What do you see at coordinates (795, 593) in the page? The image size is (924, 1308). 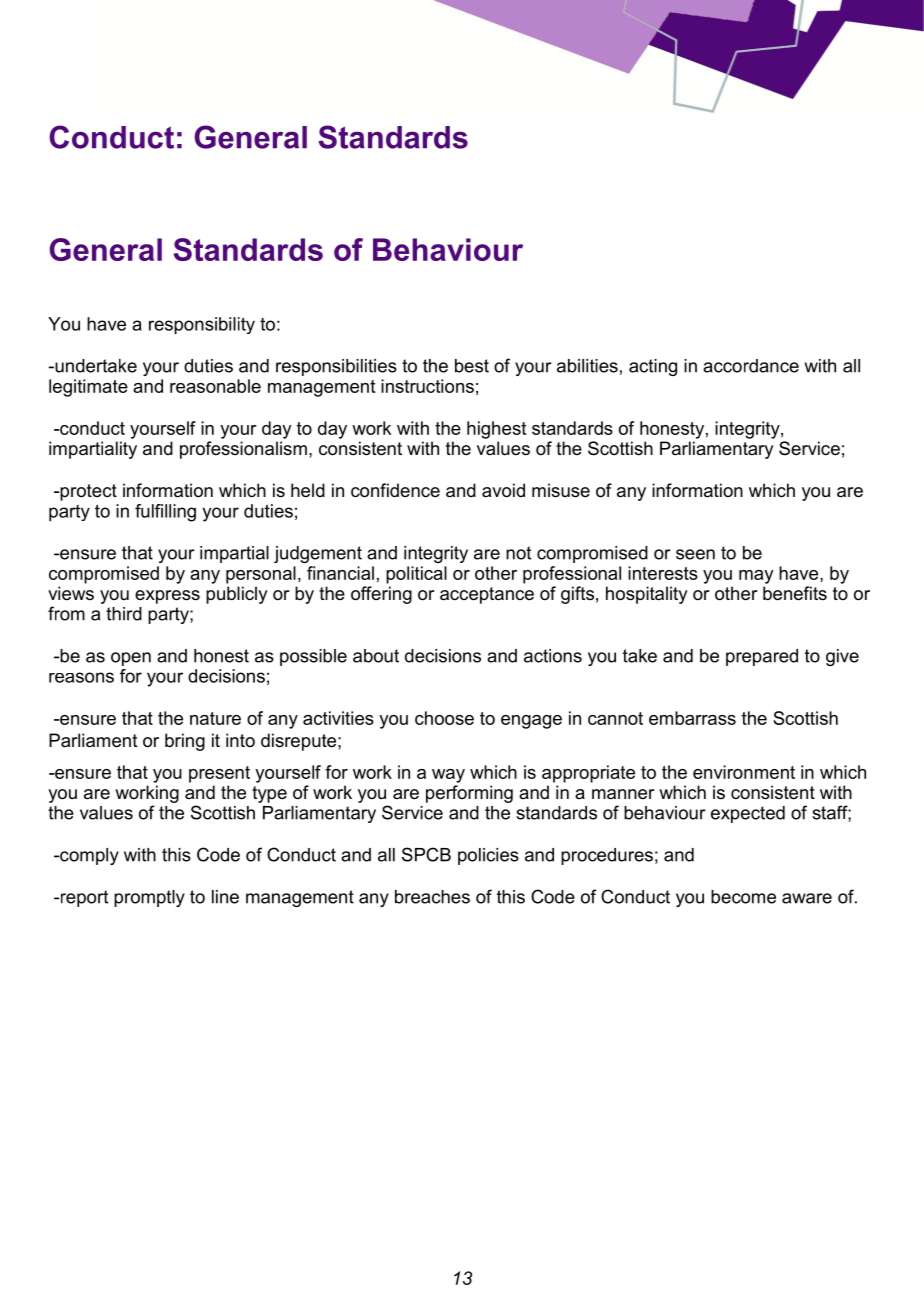 I see `benefits` at bounding box center [795, 593].
